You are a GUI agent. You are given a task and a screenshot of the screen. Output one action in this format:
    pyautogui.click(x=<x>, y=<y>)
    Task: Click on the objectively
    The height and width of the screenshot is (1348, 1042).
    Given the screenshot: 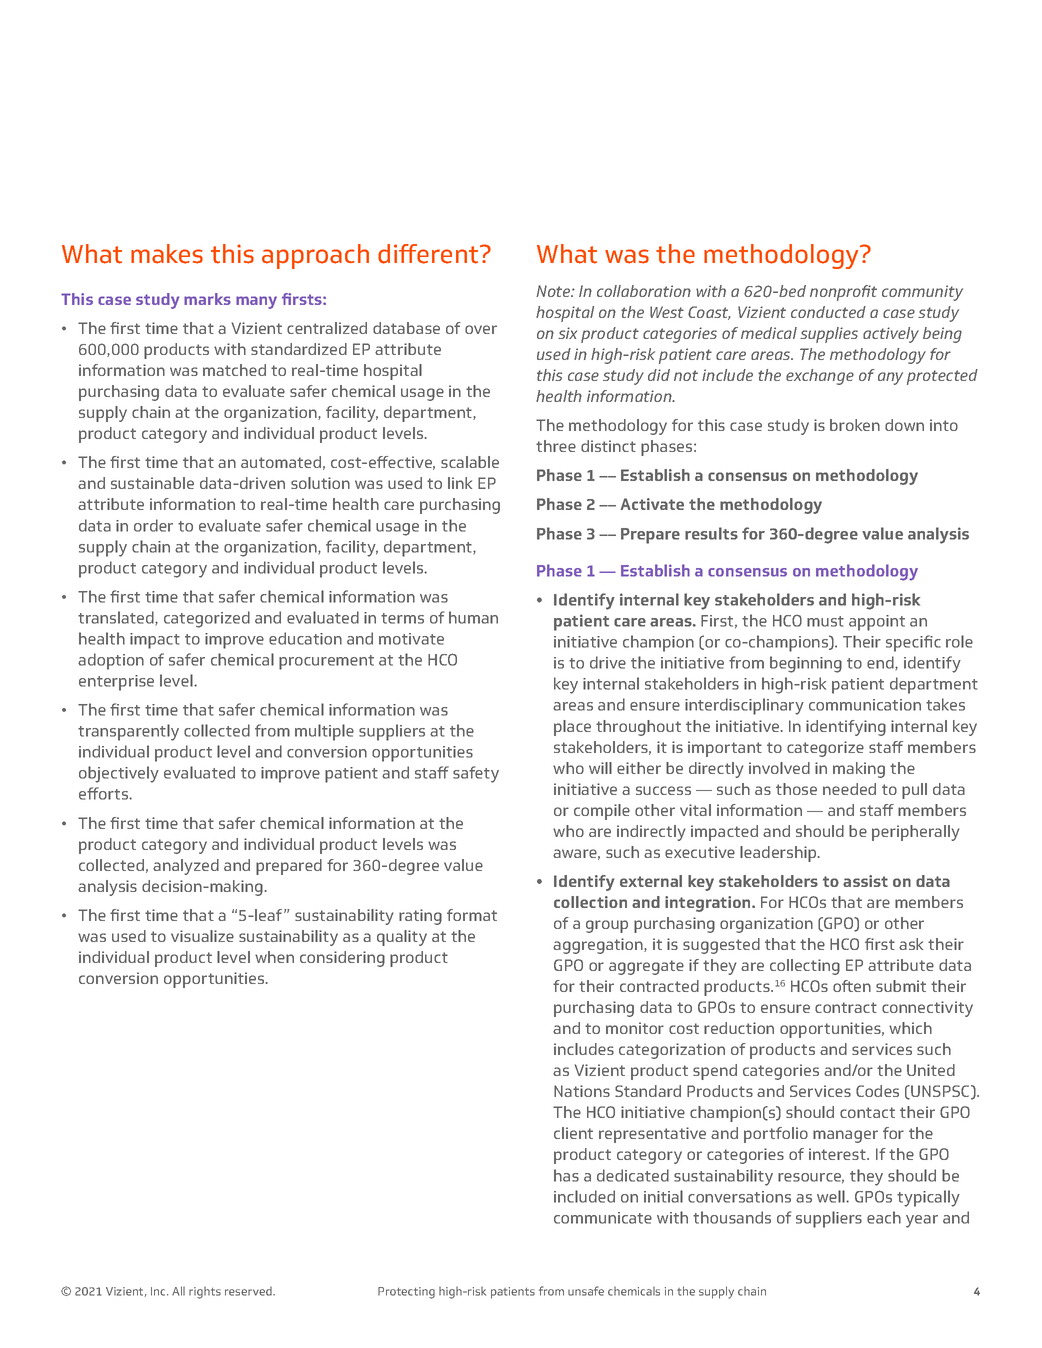 What is the action you would take?
    pyautogui.click(x=119, y=774)
